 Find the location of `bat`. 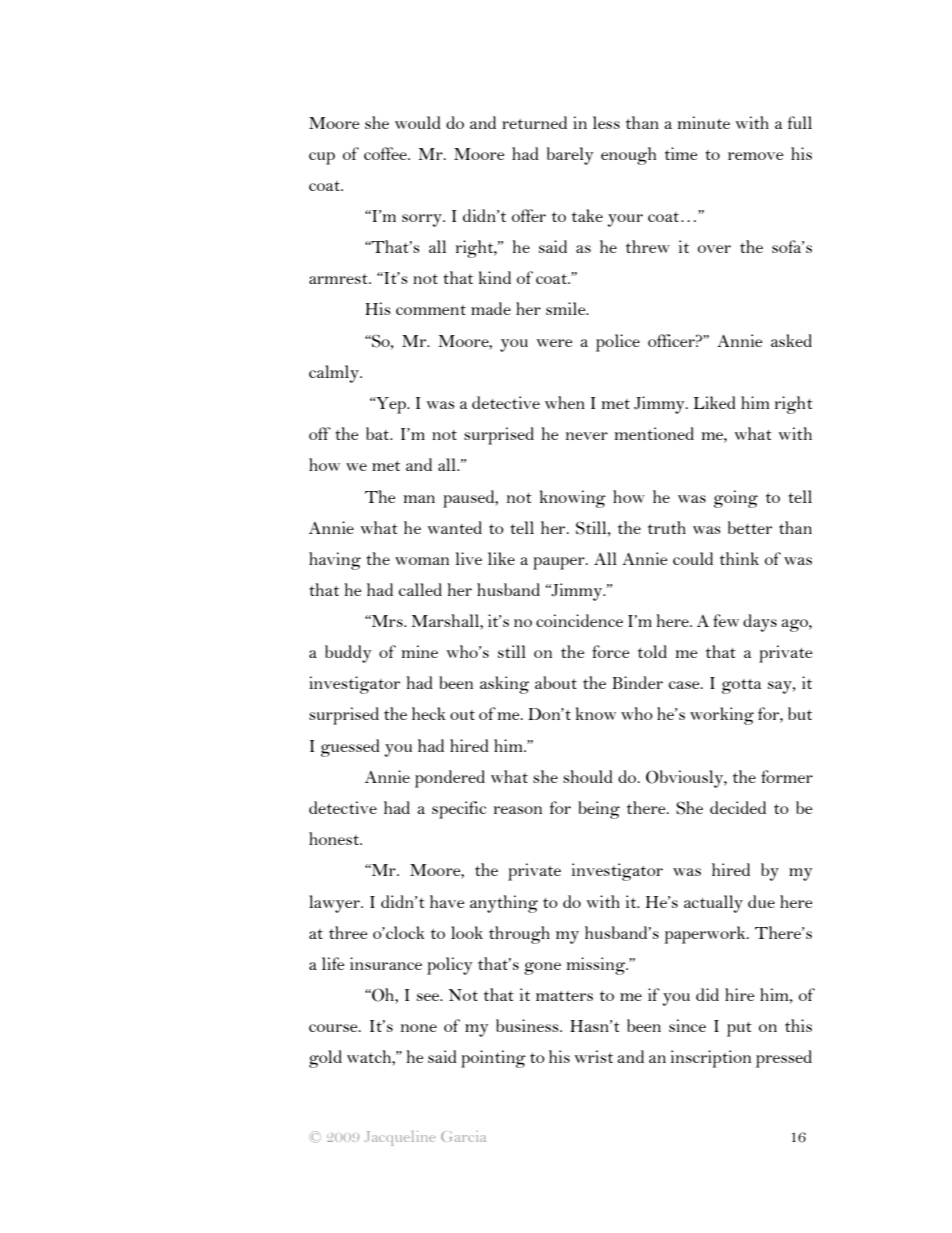

bat is located at coordinates (379, 433).
